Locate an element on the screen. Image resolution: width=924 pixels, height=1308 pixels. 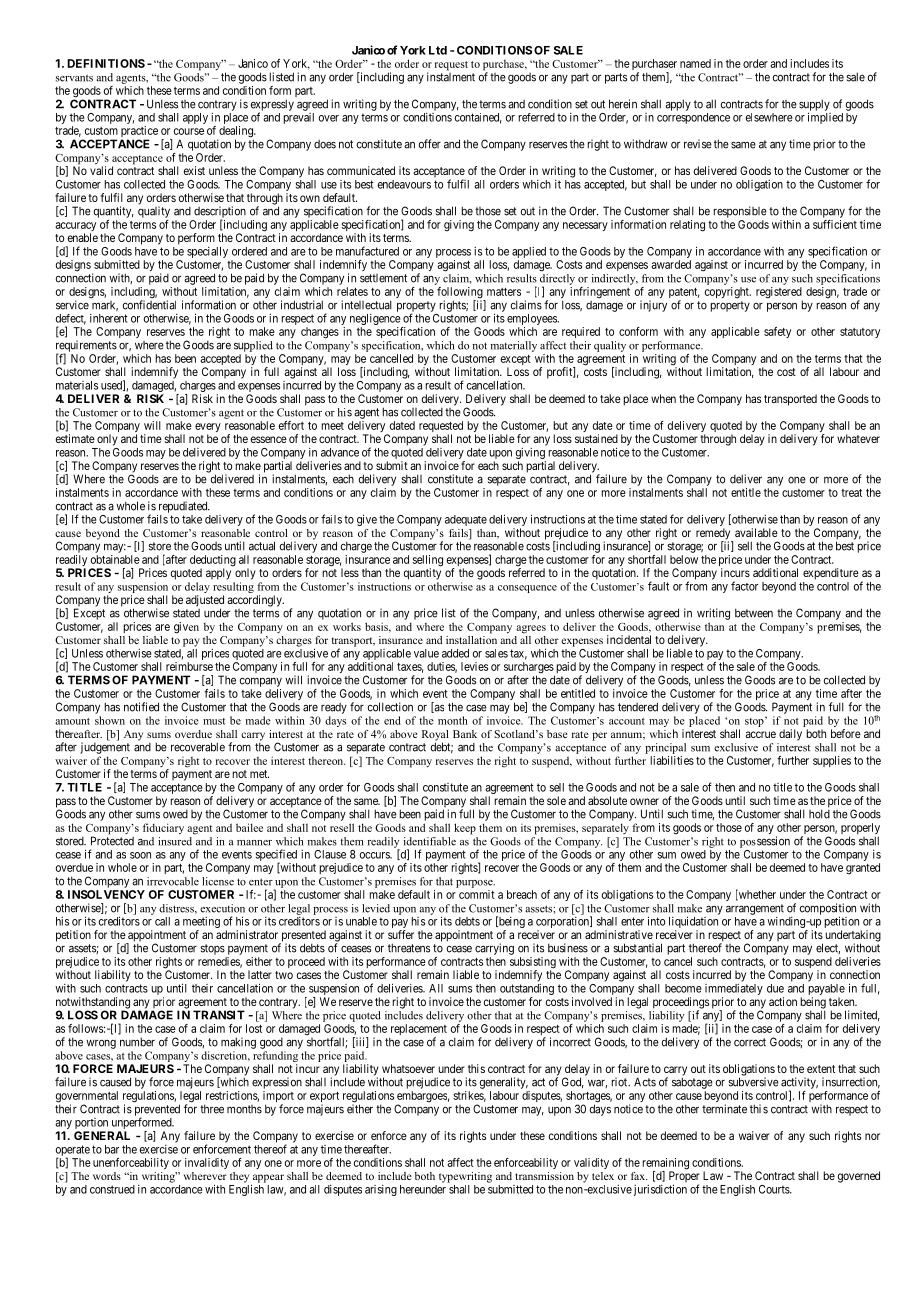
fiduciary is located at coordinates (163, 829).
